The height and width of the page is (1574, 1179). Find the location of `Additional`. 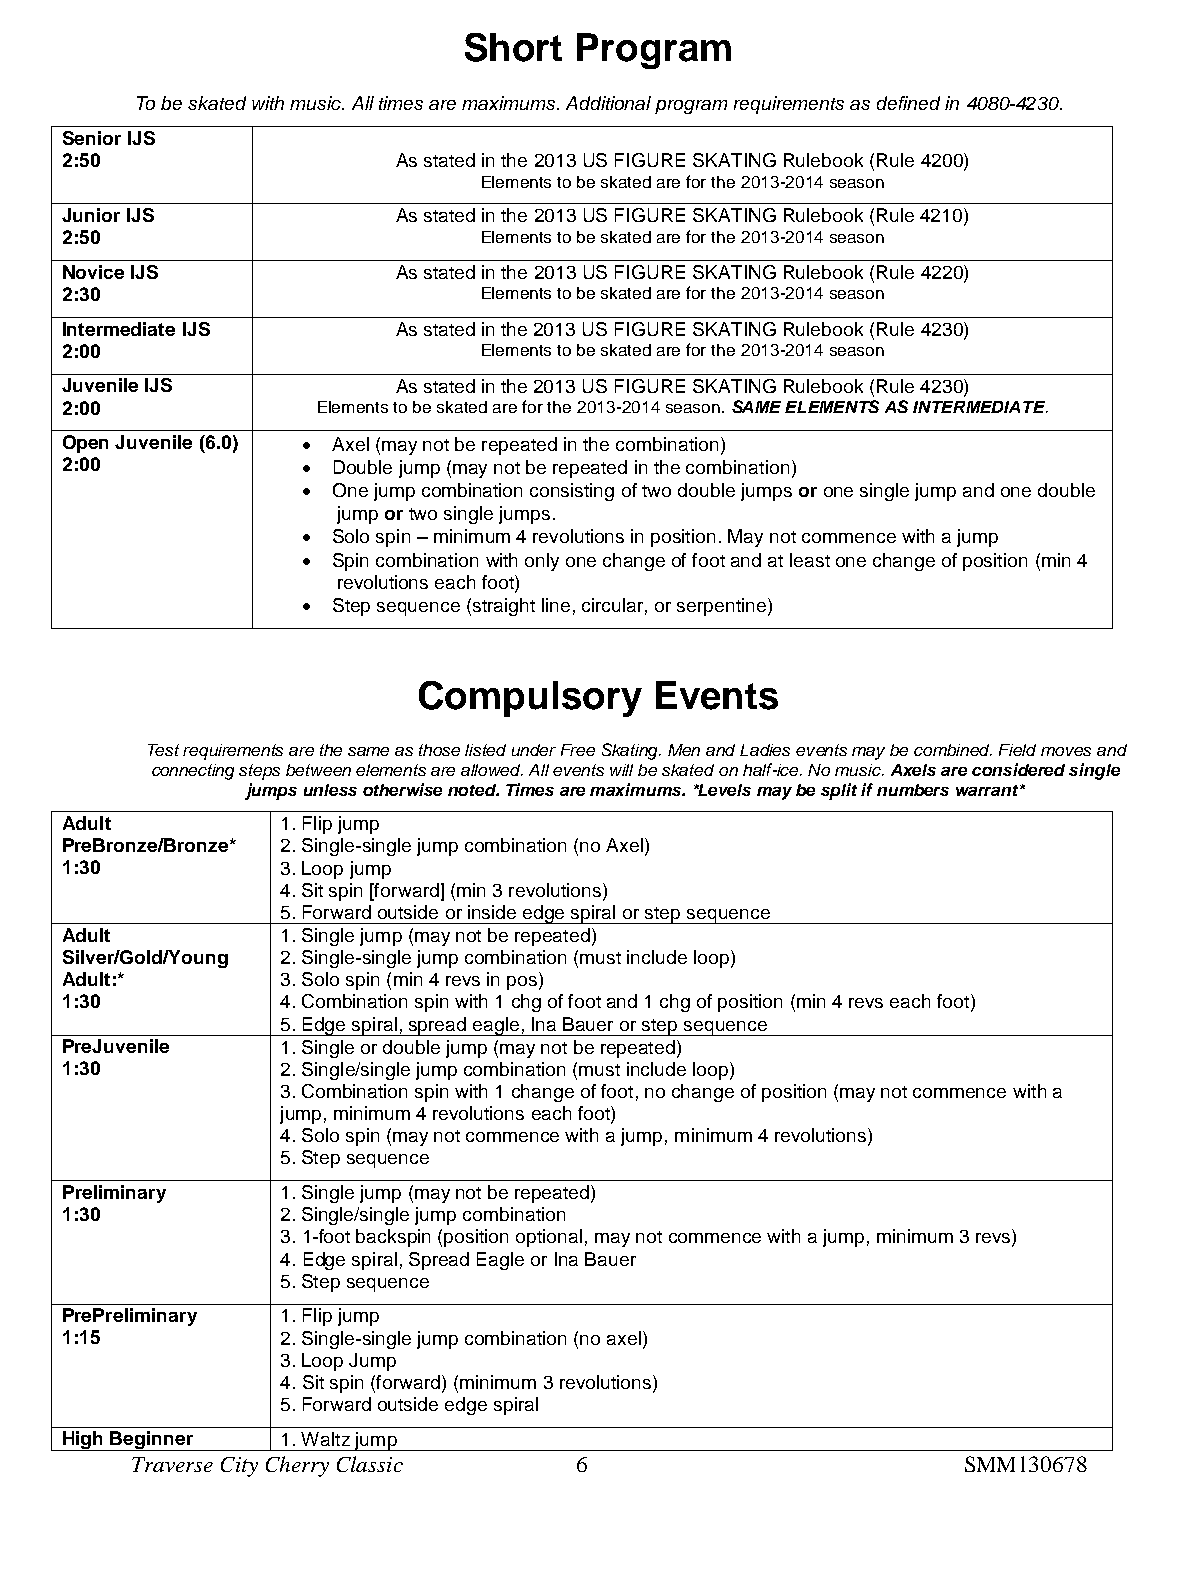

Additional is located at coordinates (608, 103).
